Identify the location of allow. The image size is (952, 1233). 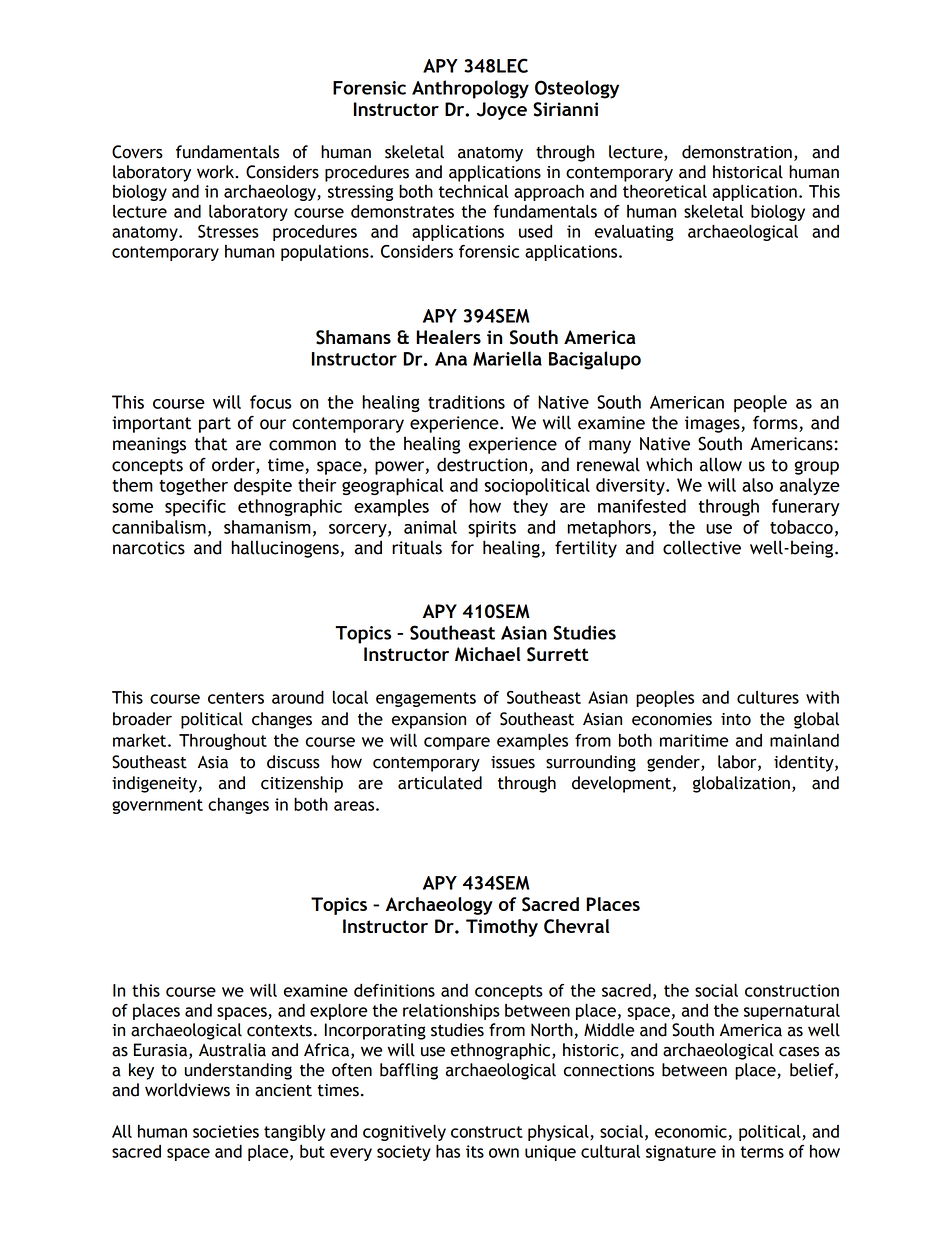
(721, 464).
